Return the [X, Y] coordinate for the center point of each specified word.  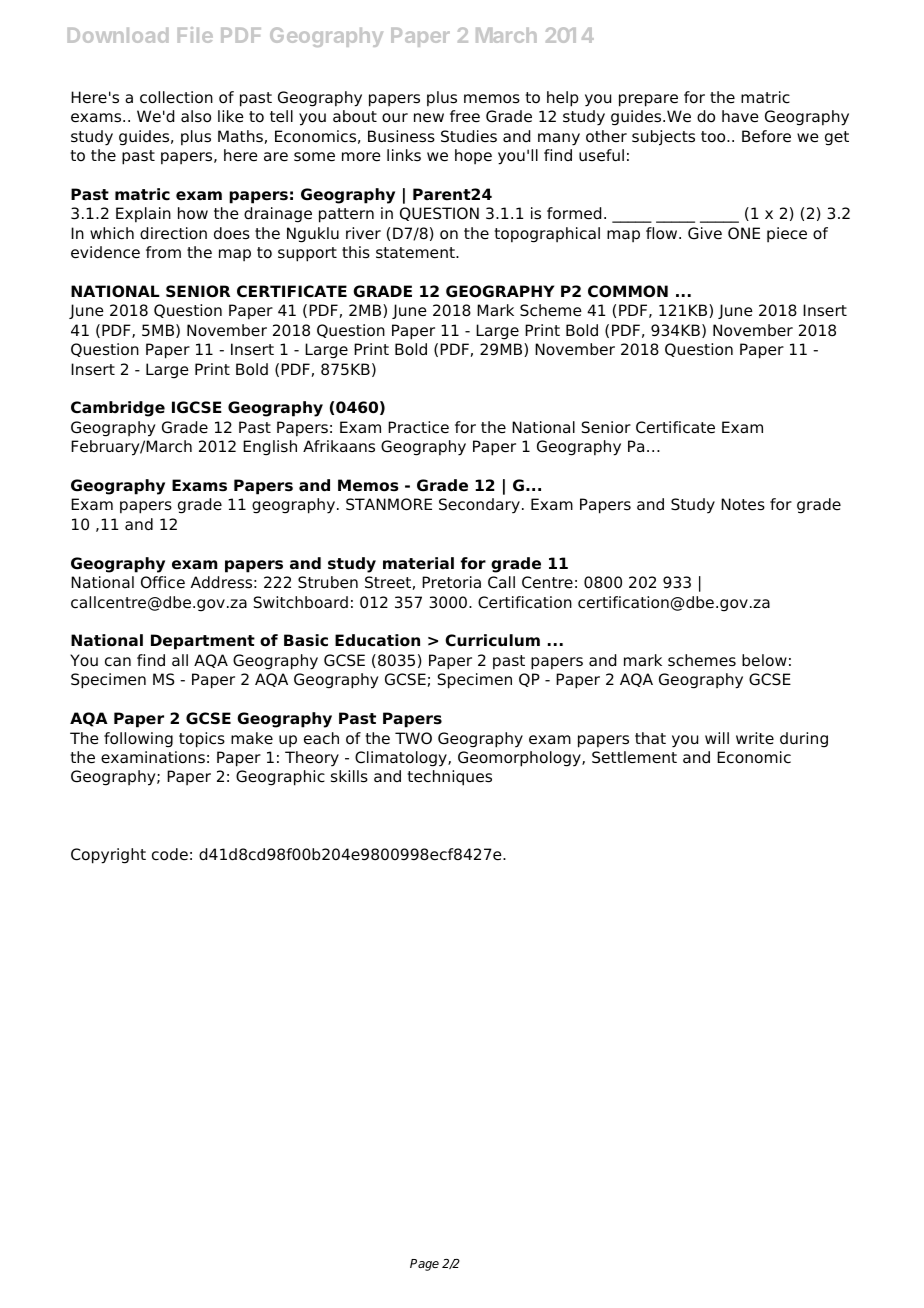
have [740, 116]
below [764, 660]
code [170, 854]
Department [203, 642]
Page [424, 1265]
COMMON [628, 291]
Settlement [634, 757]
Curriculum [492, 640]
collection [176, 97]
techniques [450, 778]
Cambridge [118, 409]
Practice [418, 427]
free [465, 116]
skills [349, 776]
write [755, 738]
